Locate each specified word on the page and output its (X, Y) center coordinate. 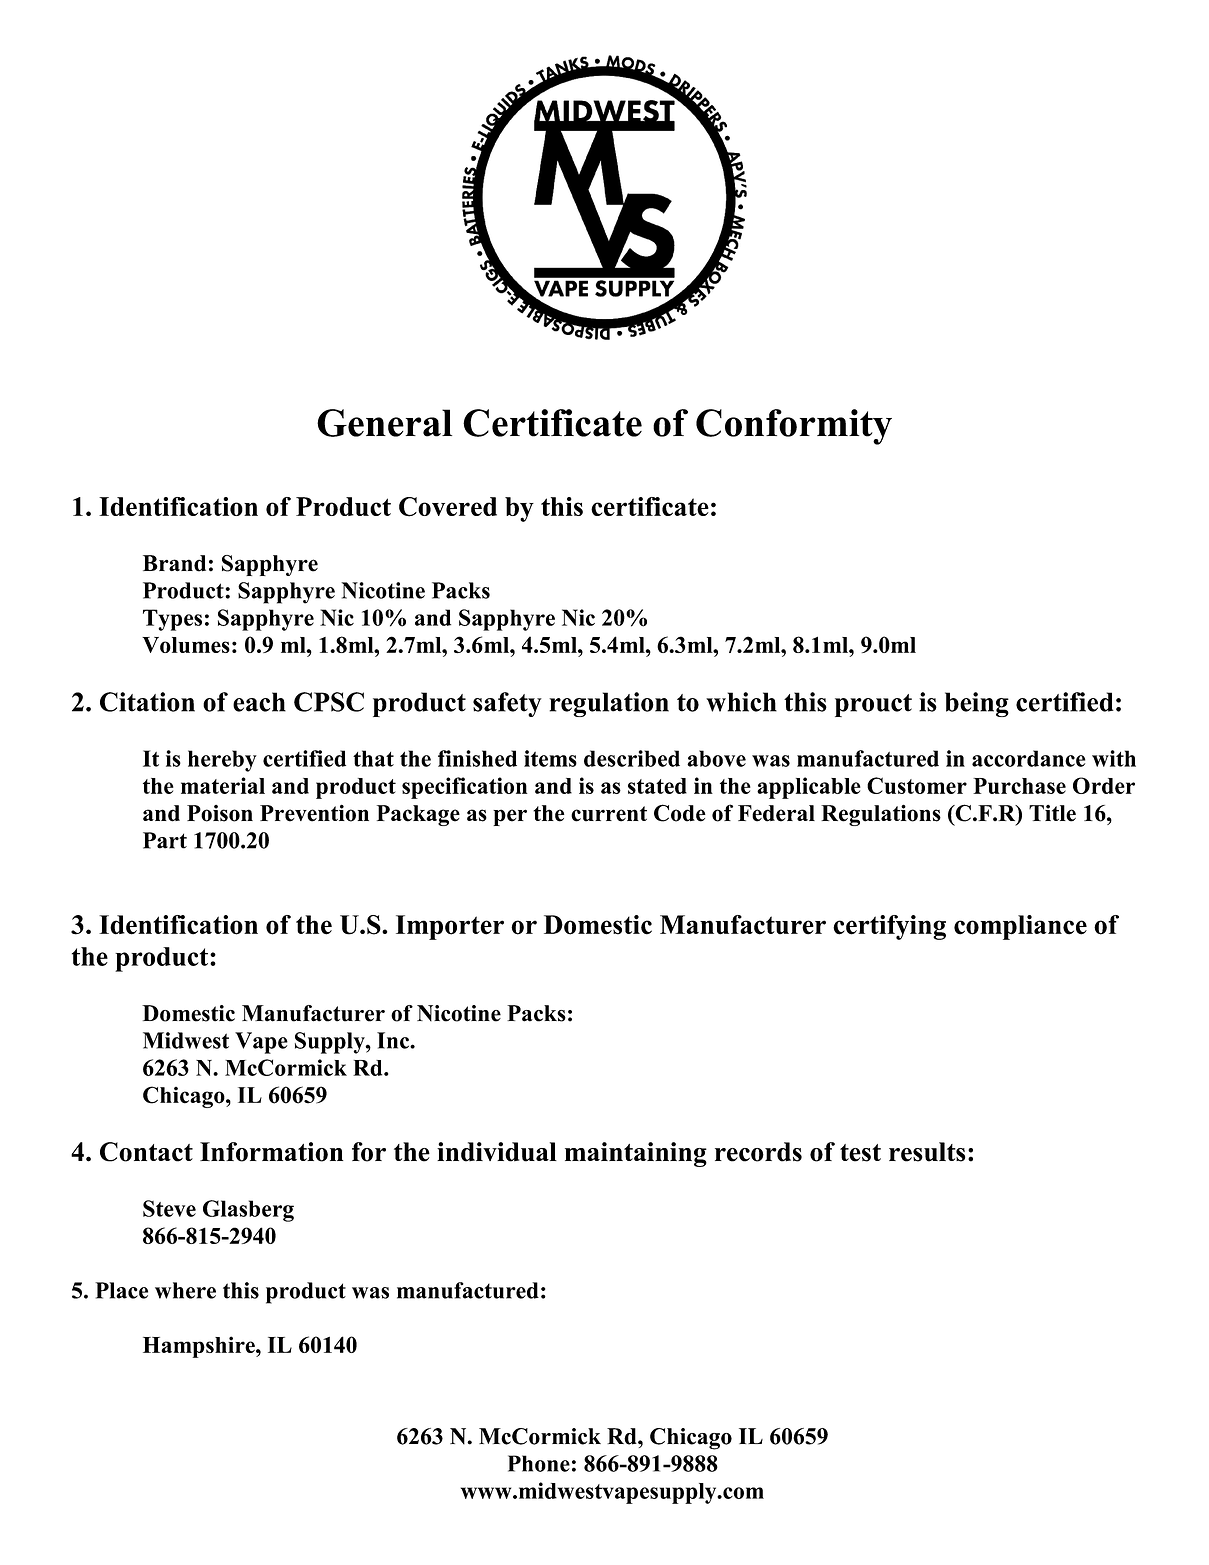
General (384, 423)
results (927, 1152)
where (185, 1290)
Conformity (794, 427)
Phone (539, 1463)
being (977, 704)
